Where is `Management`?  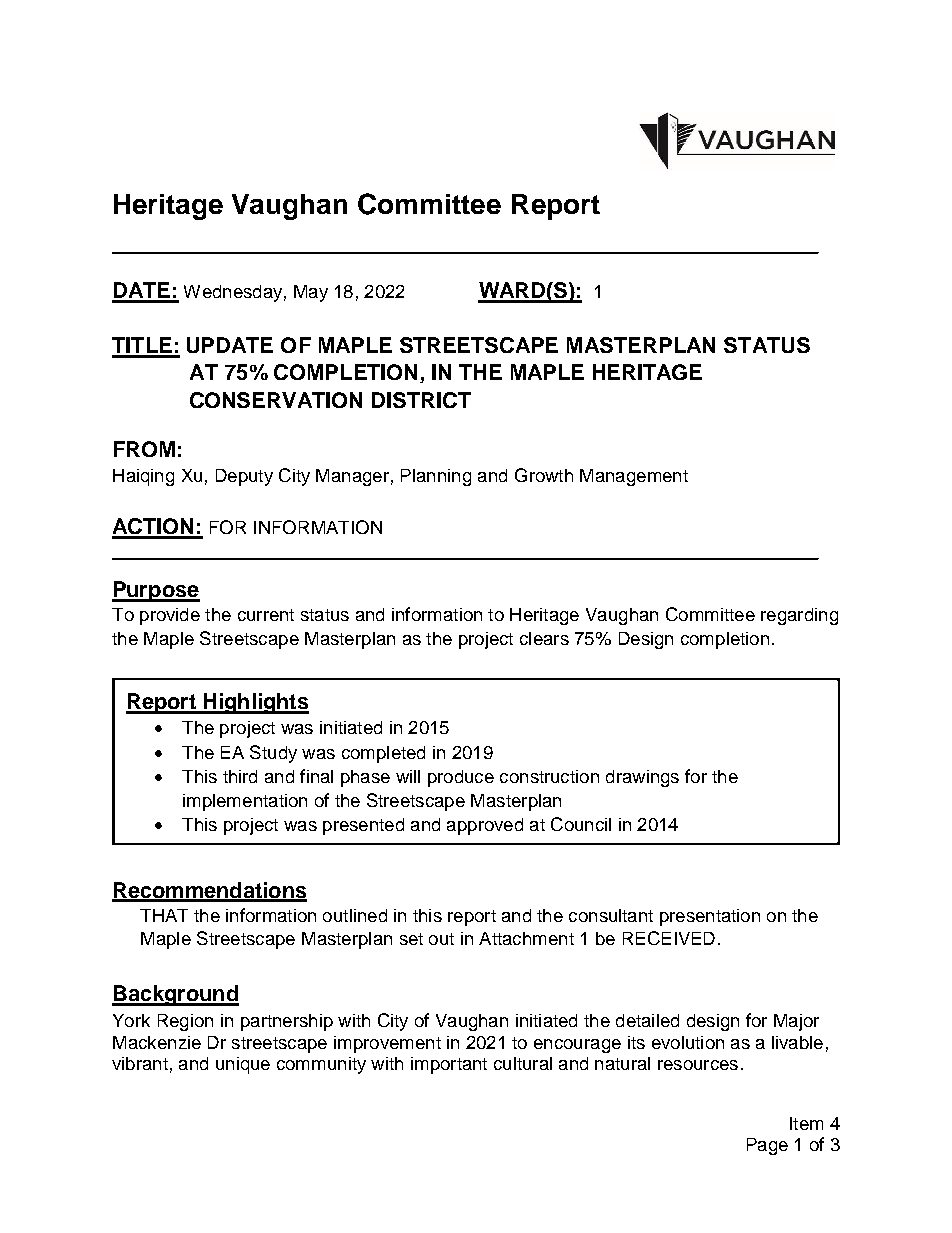
Management is located at coordinates (634, 477).
